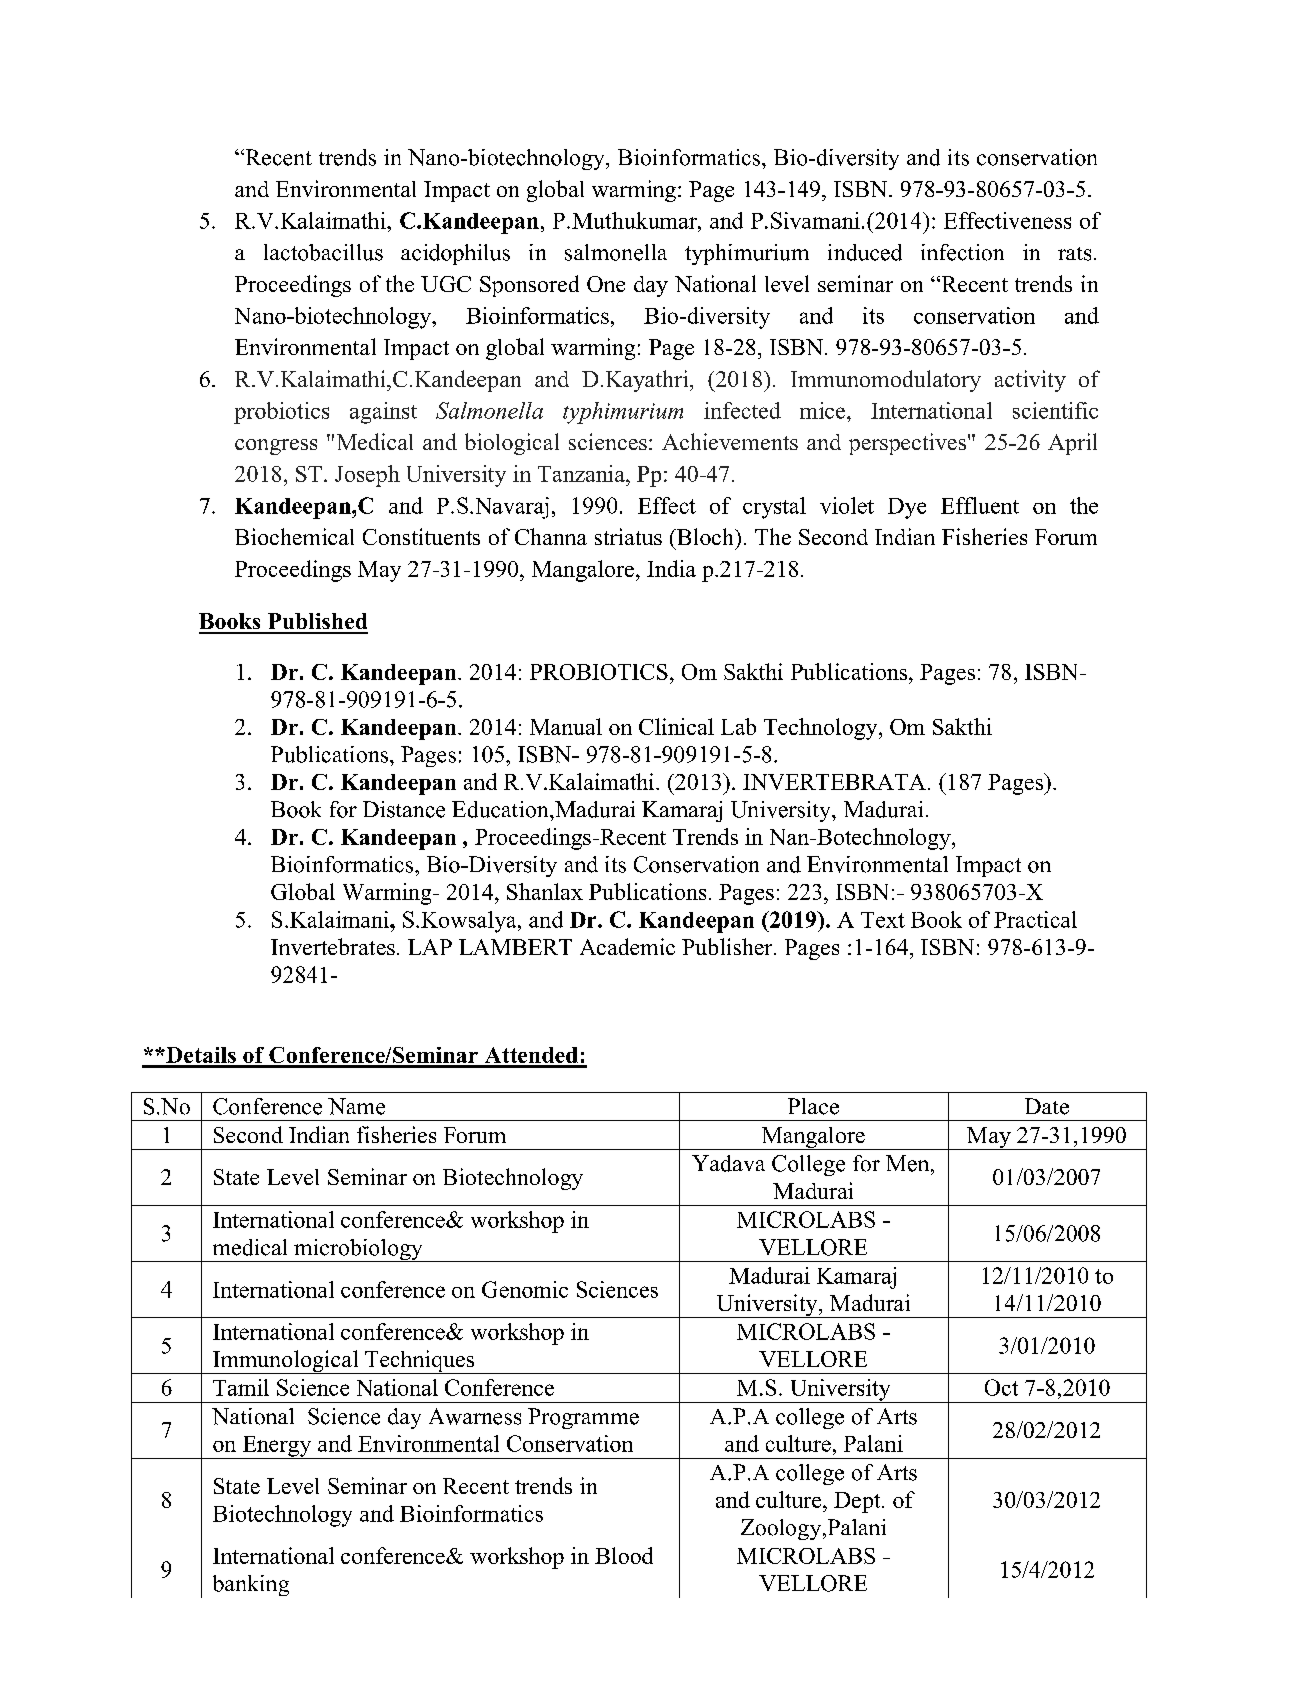 This screenshot has width=1299, height=1681. I want to click on Effluent, so click(980, 505).
